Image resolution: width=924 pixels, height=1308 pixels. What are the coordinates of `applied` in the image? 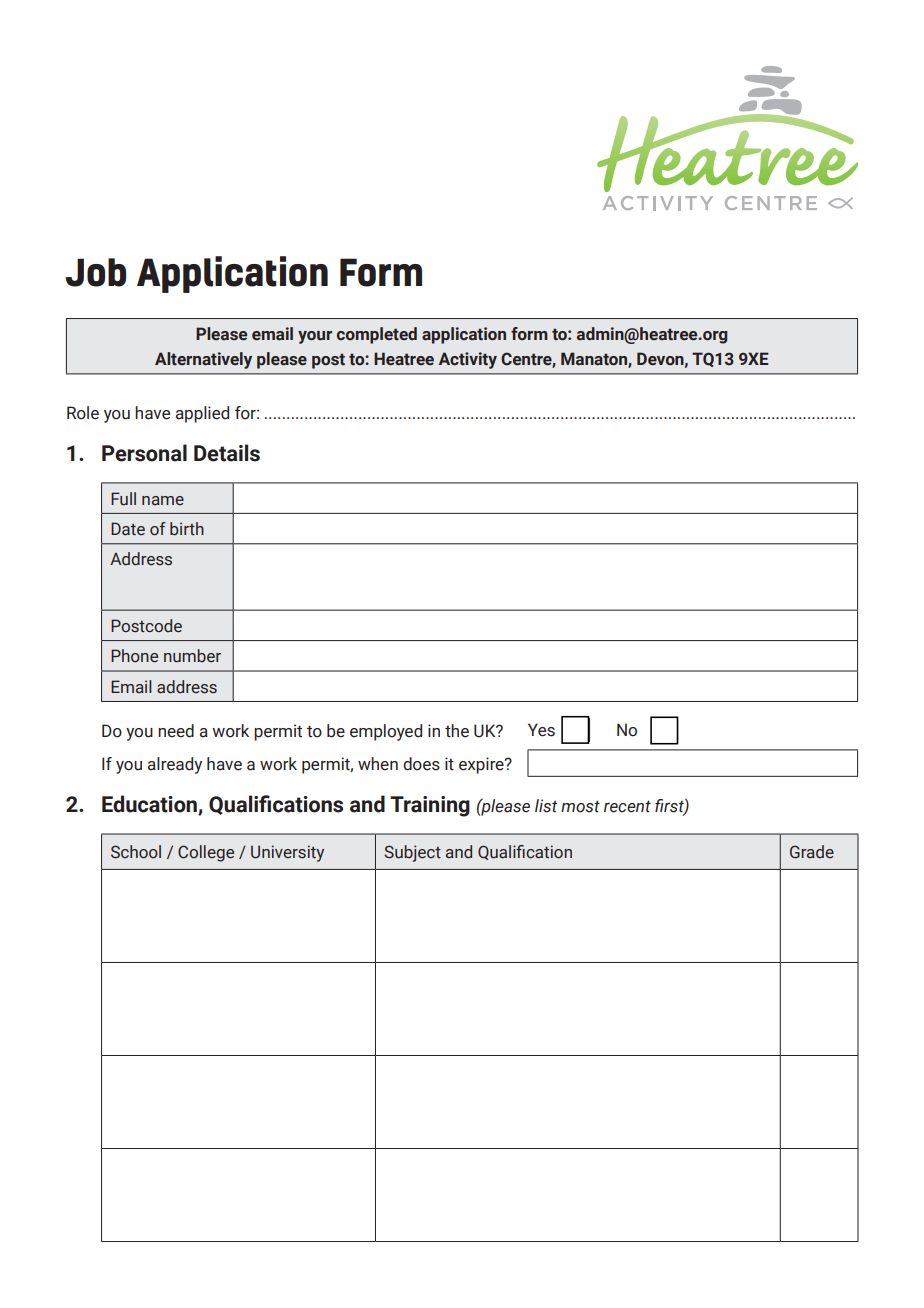 It's located at (202, 414).
